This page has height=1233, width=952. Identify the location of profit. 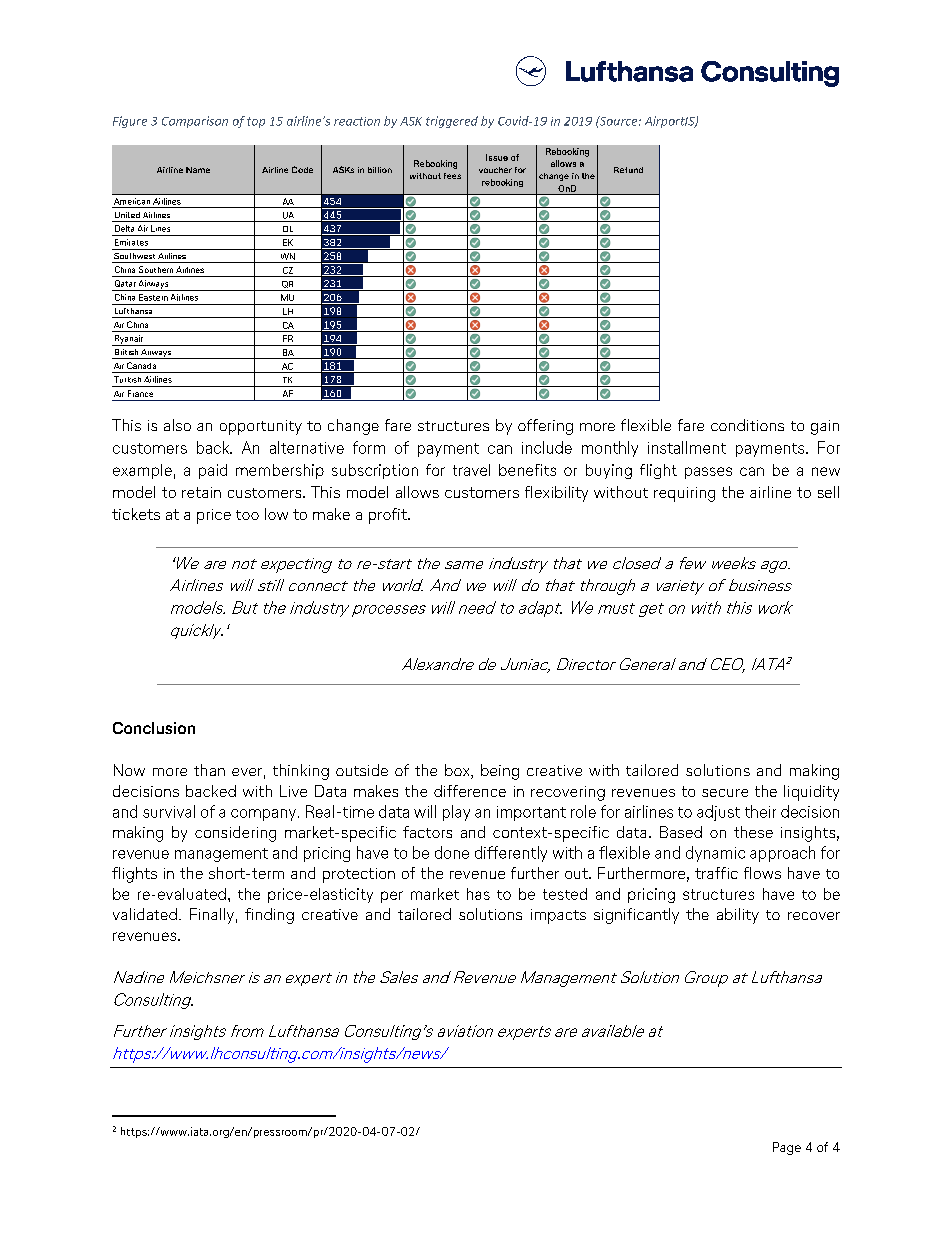
(389, 516).
